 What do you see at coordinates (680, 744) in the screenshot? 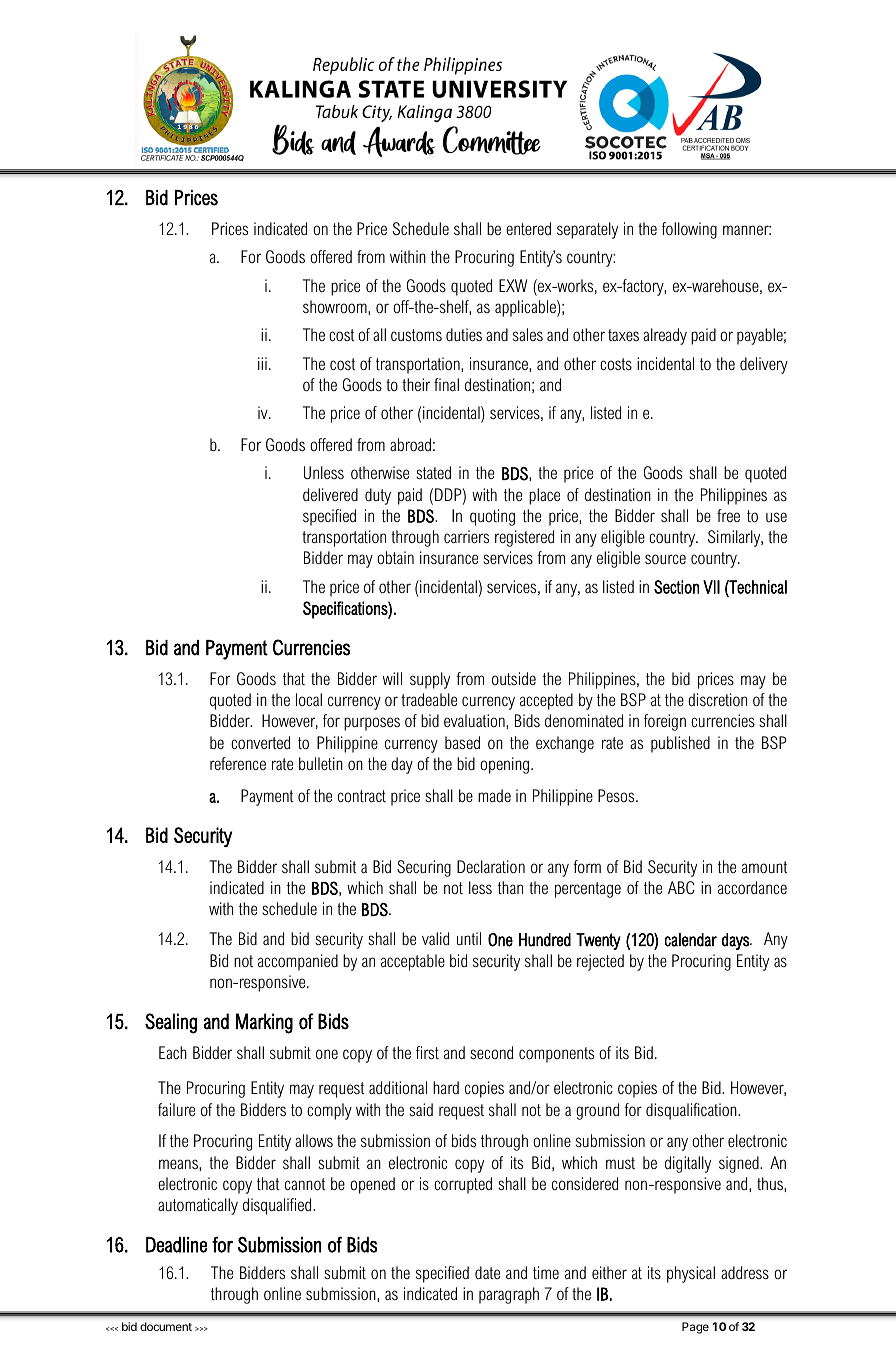
I see `published` at bounding box center [680, 744].
